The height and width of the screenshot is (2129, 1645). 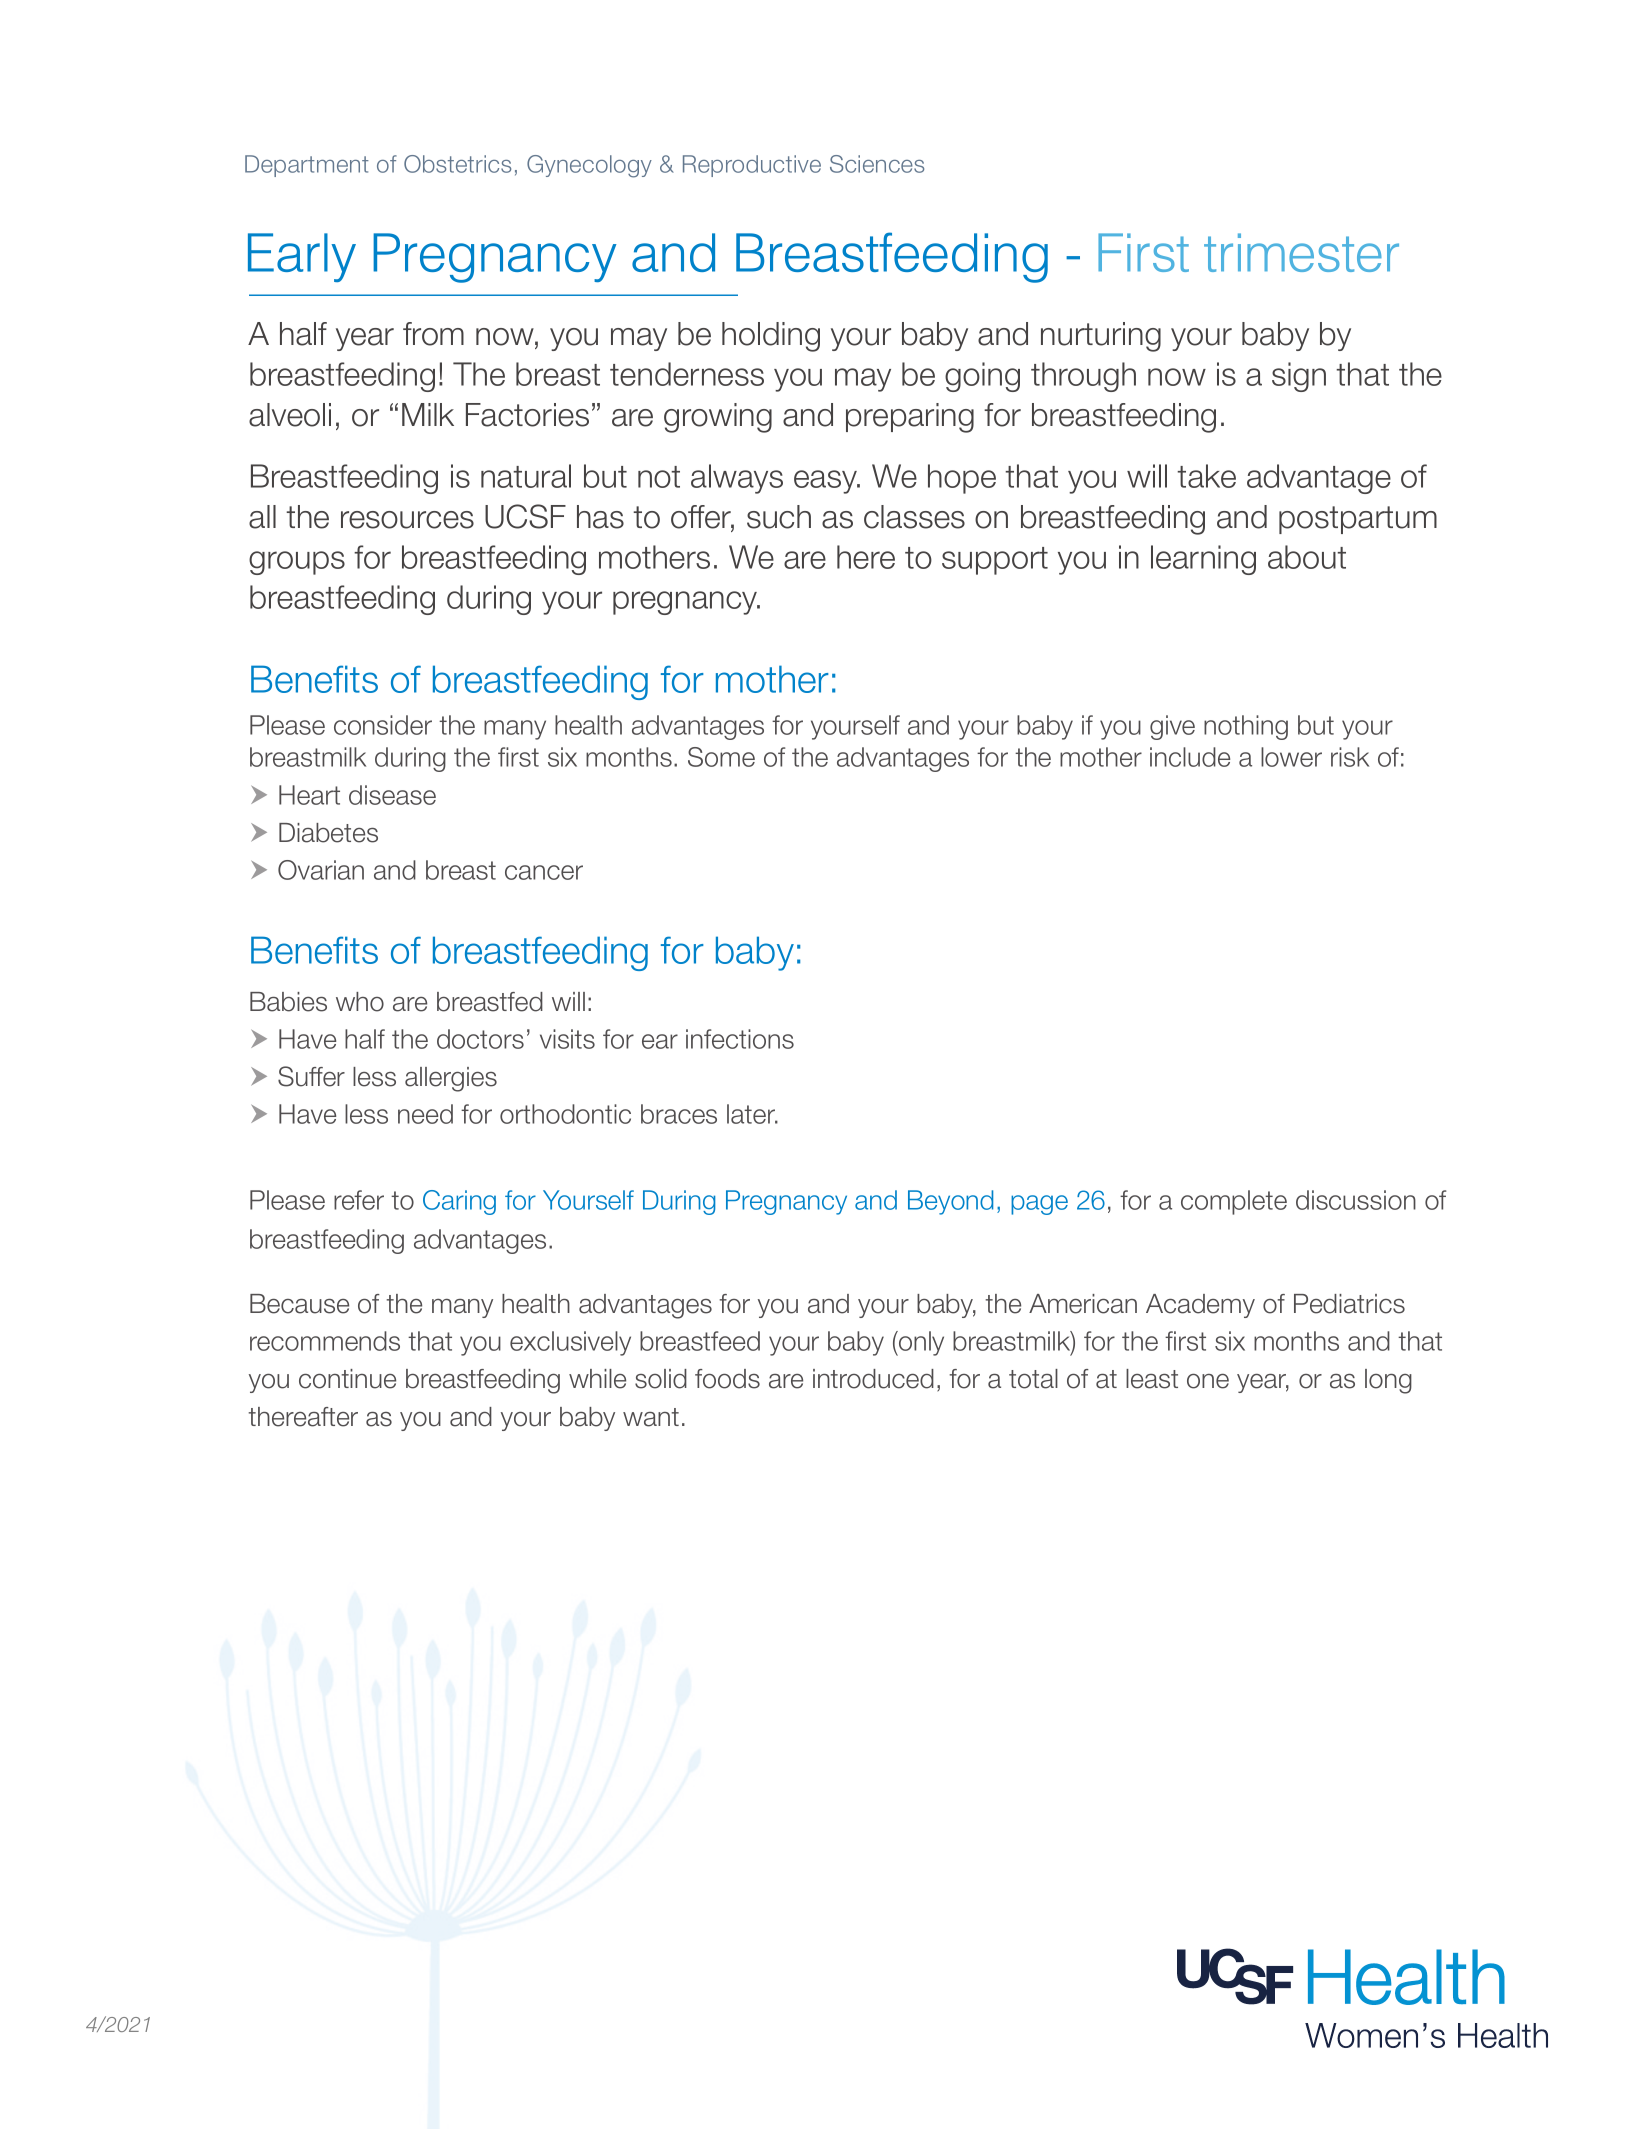 I want to click on Sciences, so click(x=877, y=164).
